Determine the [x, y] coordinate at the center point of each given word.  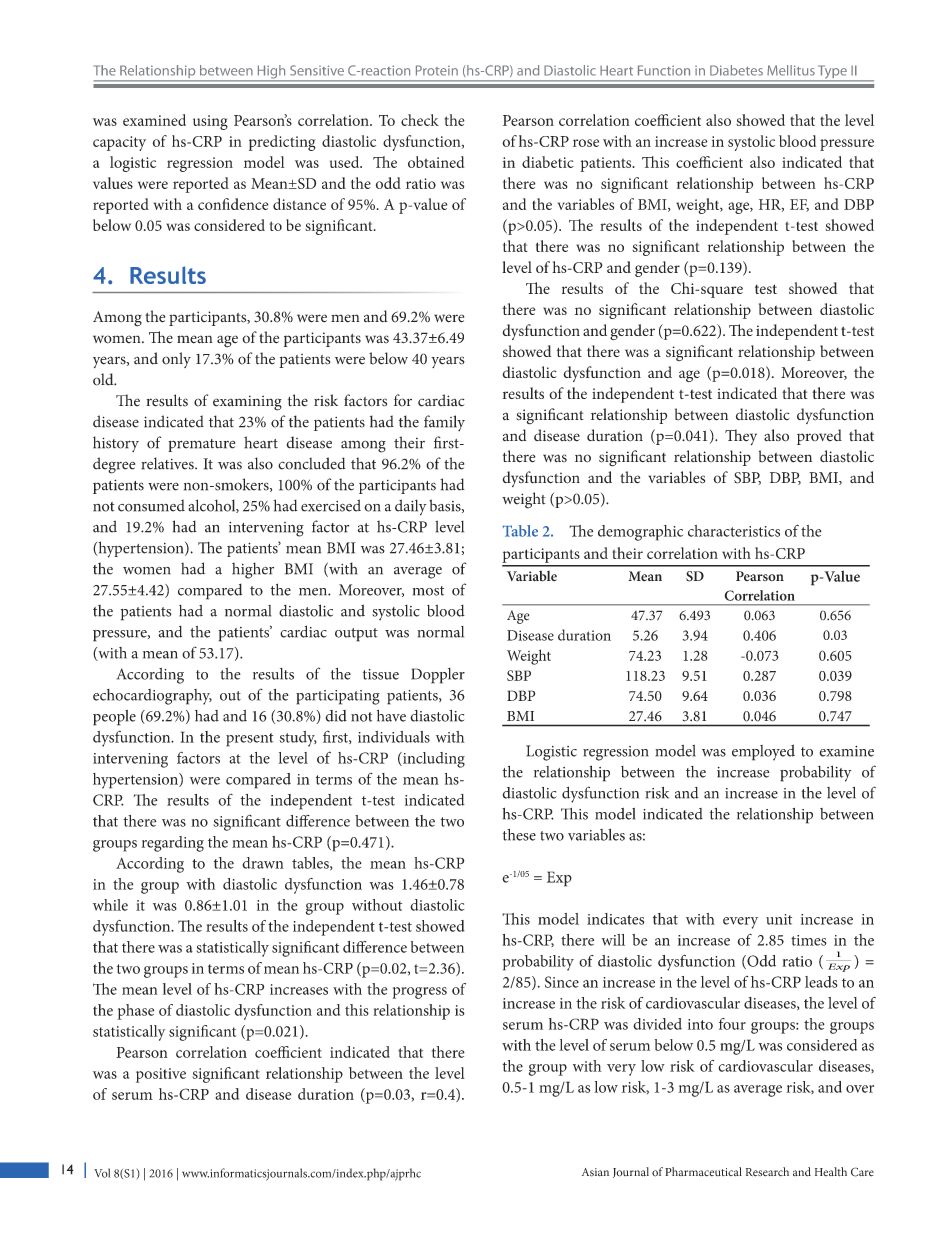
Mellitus [791, 70]
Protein [437, 70]
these [519, 835]
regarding [172, 844]
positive [161, 1075]
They [741, 437]
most [428, 591]
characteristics [734, 531]
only [176, 360]
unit [779, 919]
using [210, 122]
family [444, 423]
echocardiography [152, 697]
